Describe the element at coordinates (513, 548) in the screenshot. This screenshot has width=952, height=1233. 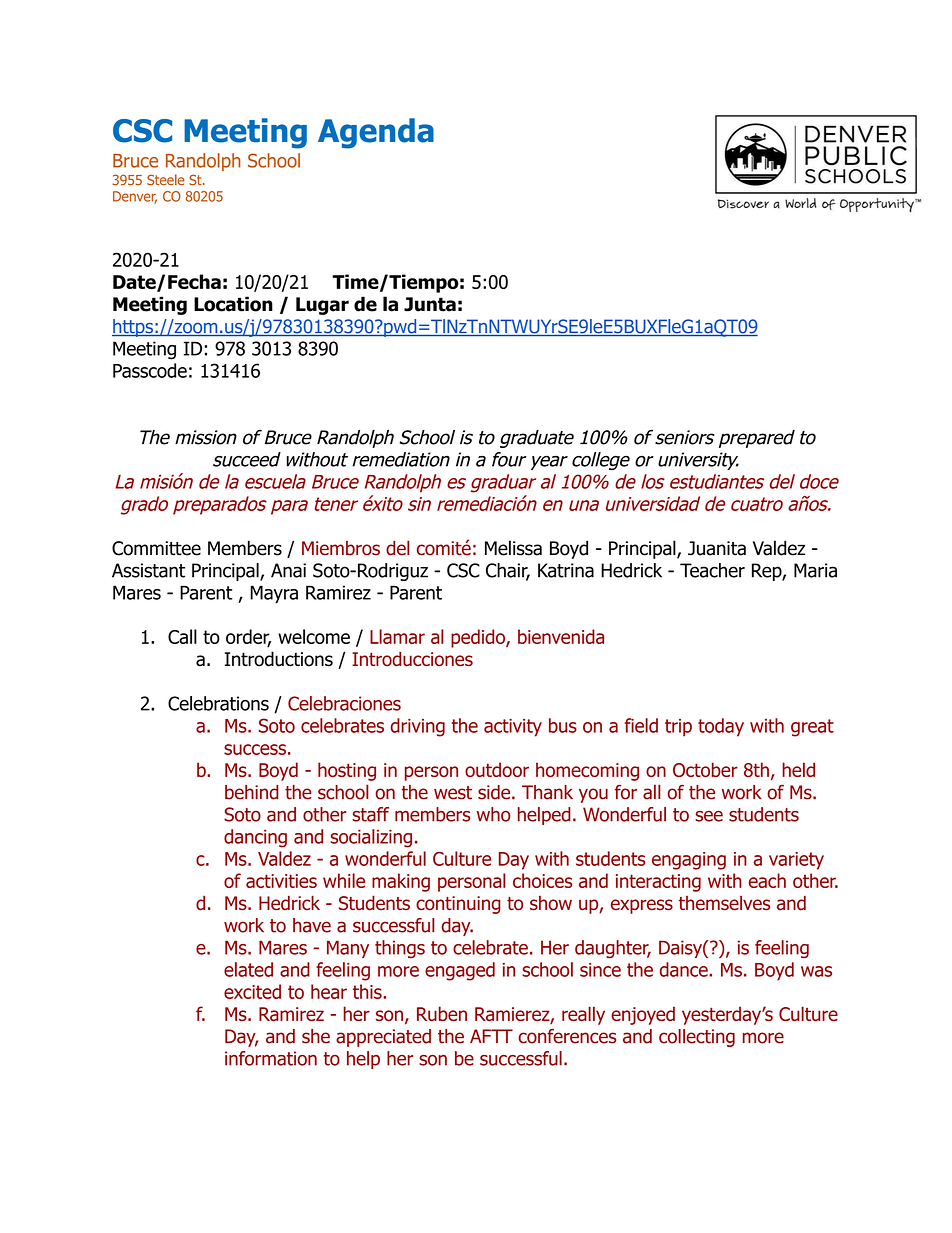
I see `Melissa` at that location.
